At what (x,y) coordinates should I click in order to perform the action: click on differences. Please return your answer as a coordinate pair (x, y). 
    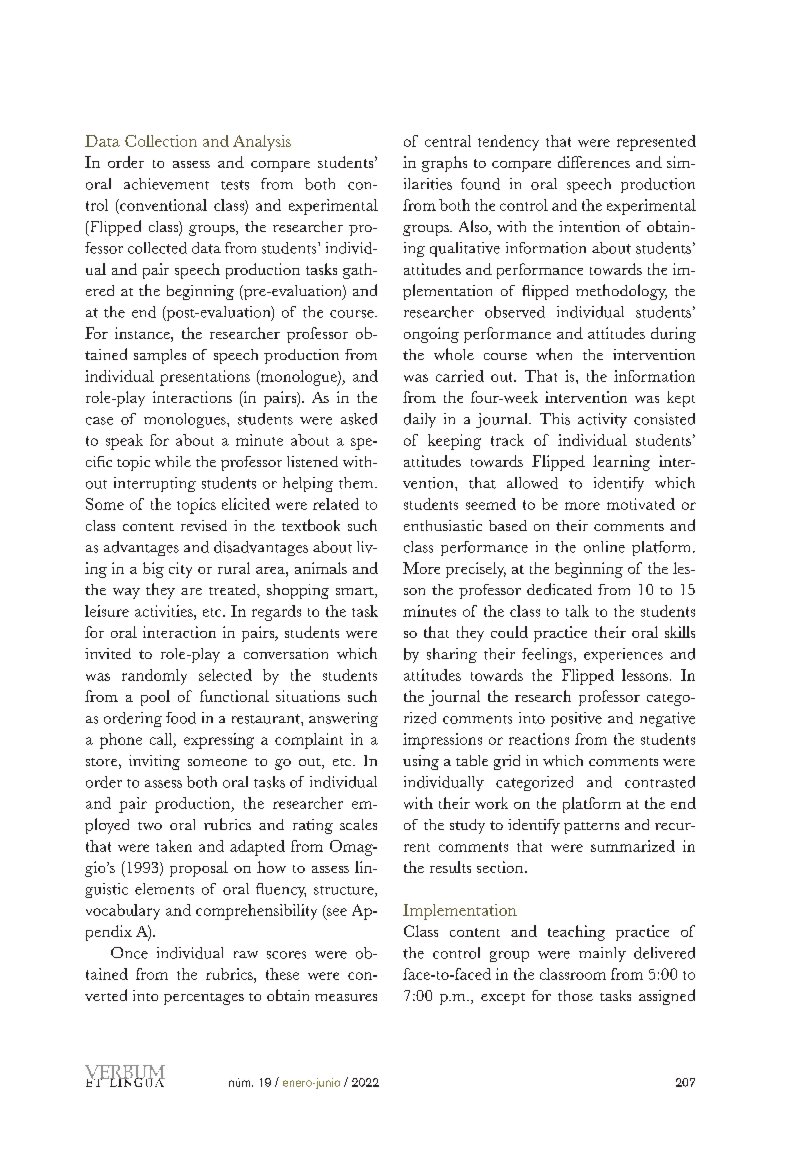
    Looking at the image, I should click on (594, 162).
